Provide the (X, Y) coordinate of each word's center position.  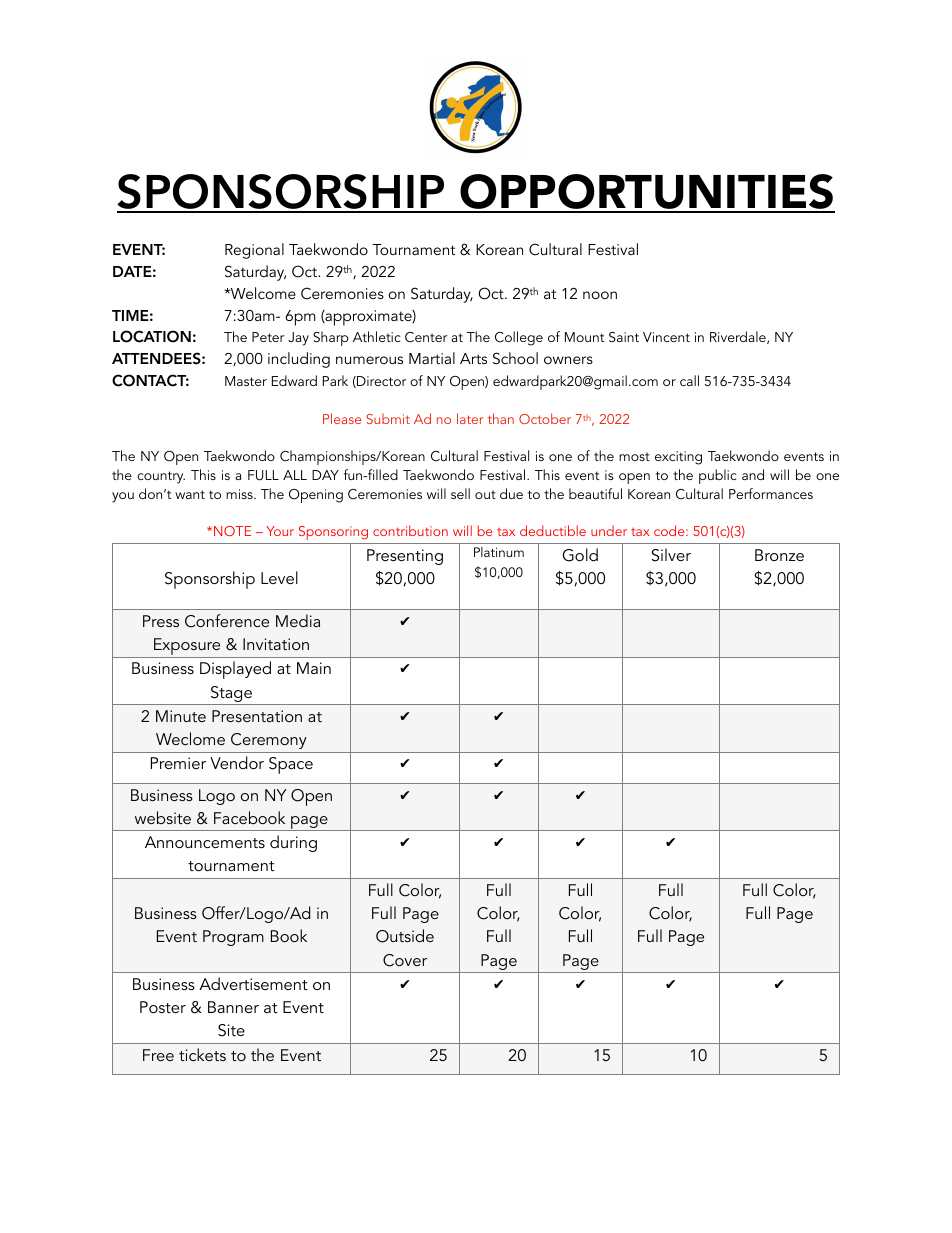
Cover (405, 960)
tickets (202, 1054)
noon (600, 295)
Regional (254, 251)
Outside (405, 936)
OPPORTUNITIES (647, 193)
